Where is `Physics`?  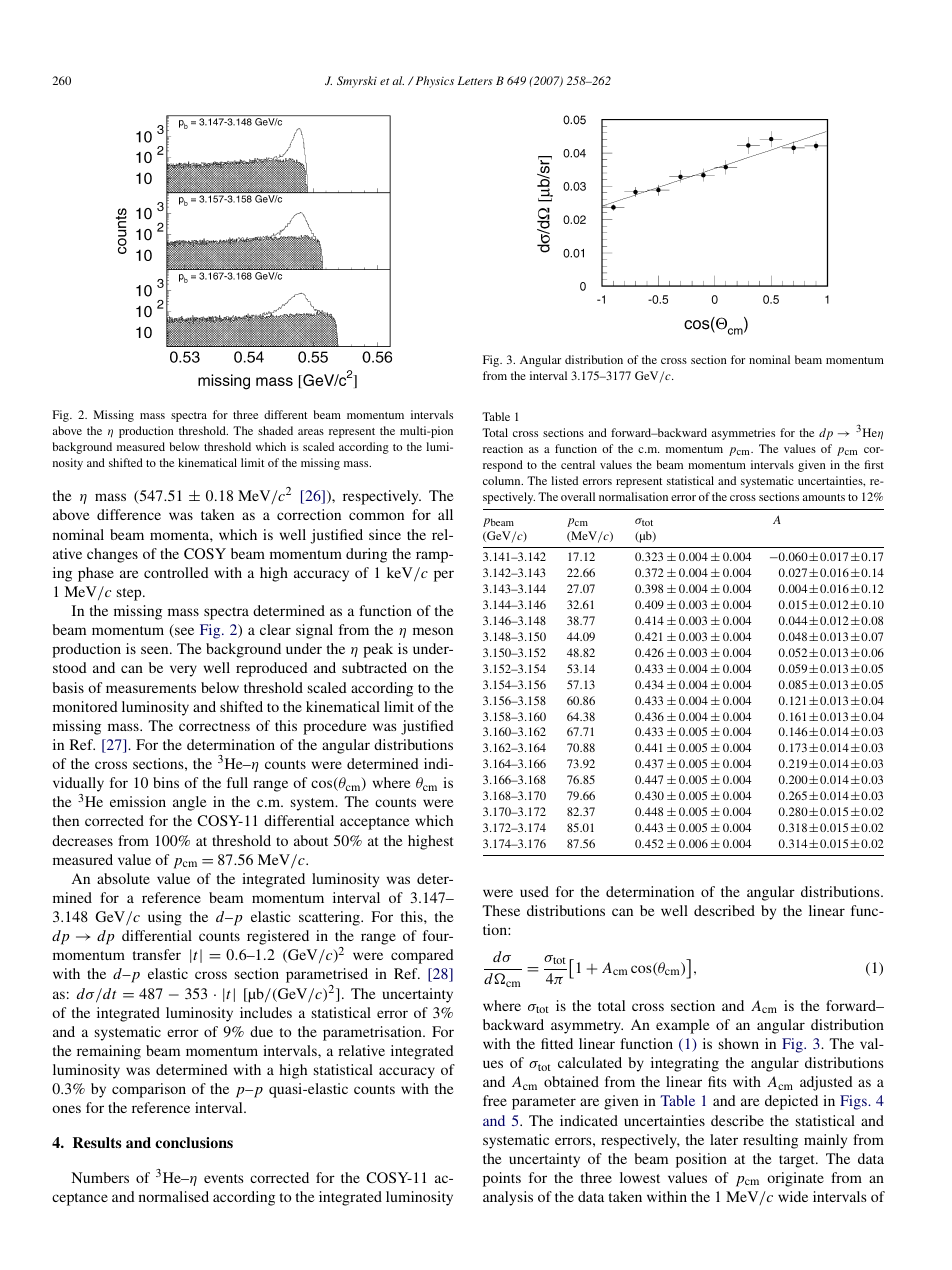
Physics is located at coordinates (433, 82).
